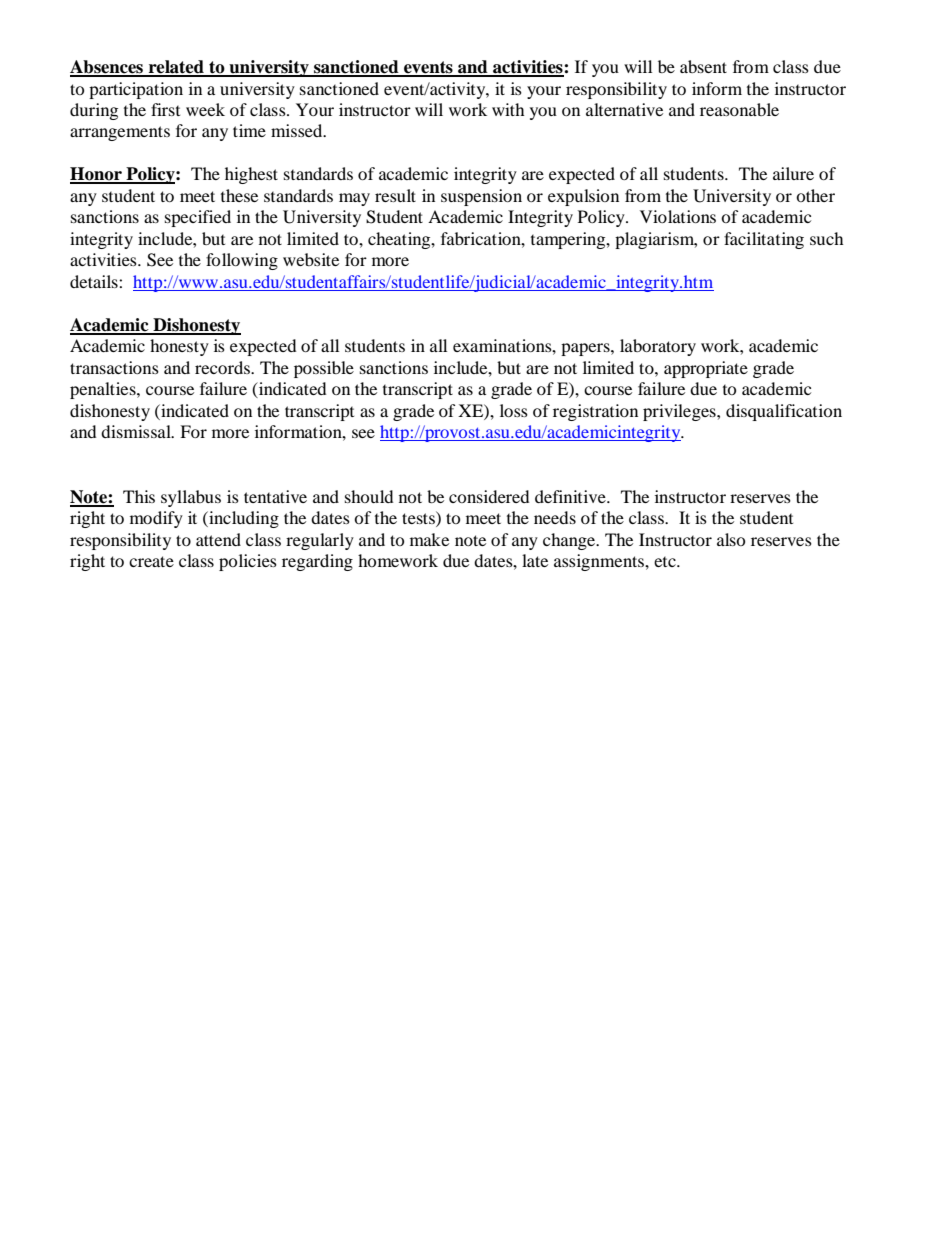 The width and height of the document is (952, 1233). Describe the element at coordinates (218, 539) in the document. I see `attend` at that location.
